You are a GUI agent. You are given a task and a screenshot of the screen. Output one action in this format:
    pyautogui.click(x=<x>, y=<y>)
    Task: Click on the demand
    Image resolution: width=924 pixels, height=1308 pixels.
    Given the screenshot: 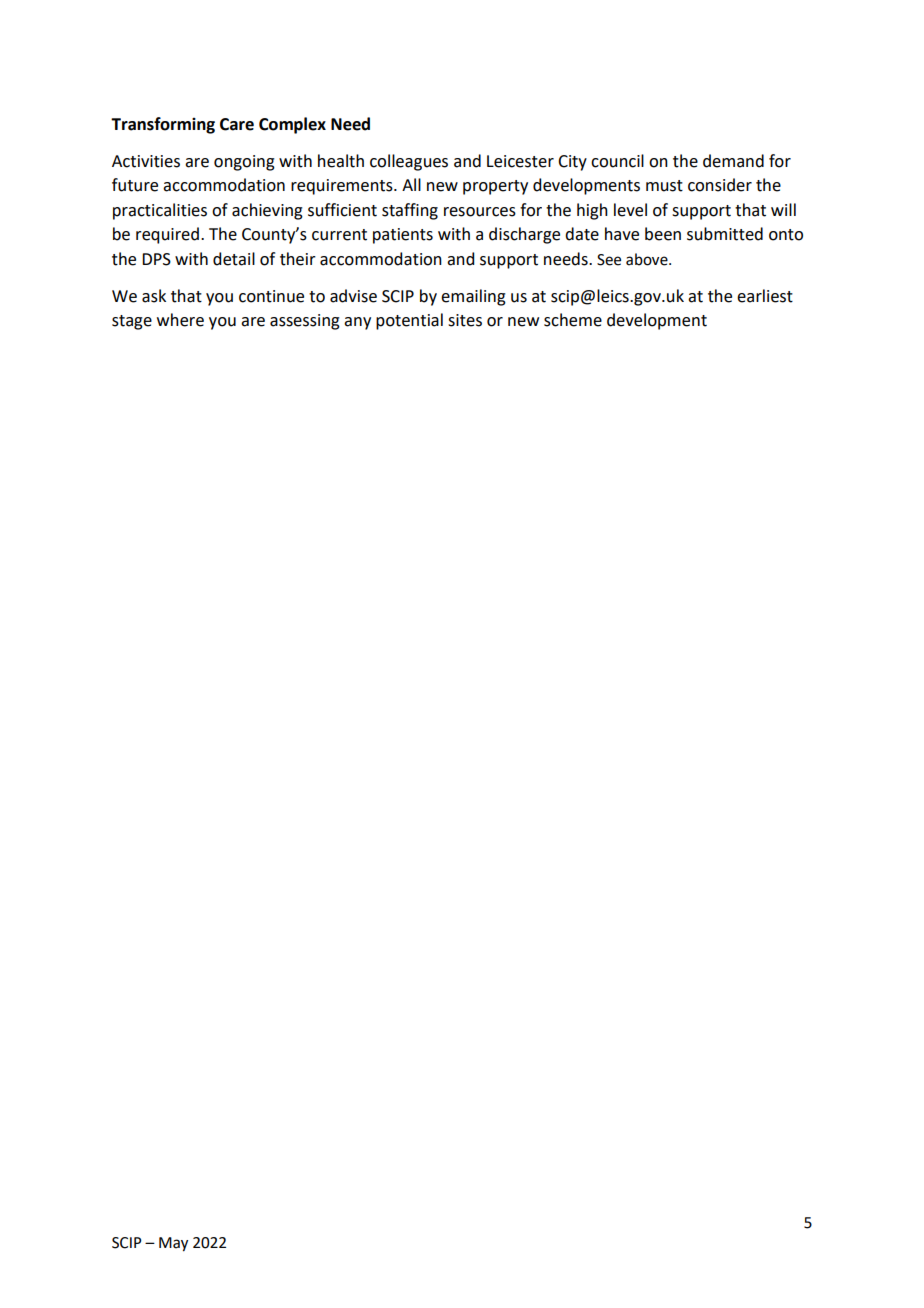 What is the action you would take?
    pyautogui.click(x=733, y=161)
